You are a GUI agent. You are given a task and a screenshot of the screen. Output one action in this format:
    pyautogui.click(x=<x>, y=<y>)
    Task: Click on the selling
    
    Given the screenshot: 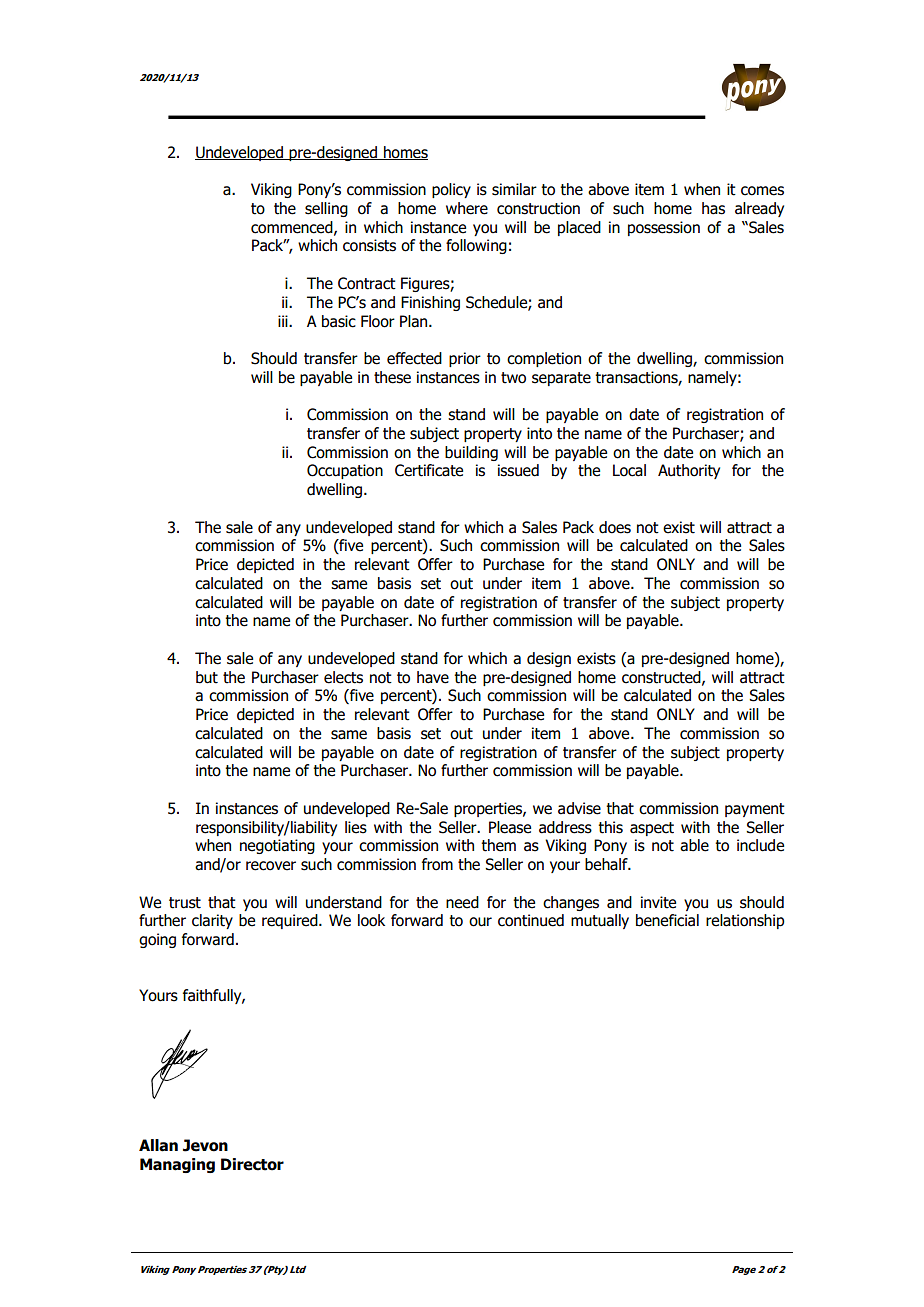 What is the action you would take?
    pyautogui.click(x=326, y=209)
